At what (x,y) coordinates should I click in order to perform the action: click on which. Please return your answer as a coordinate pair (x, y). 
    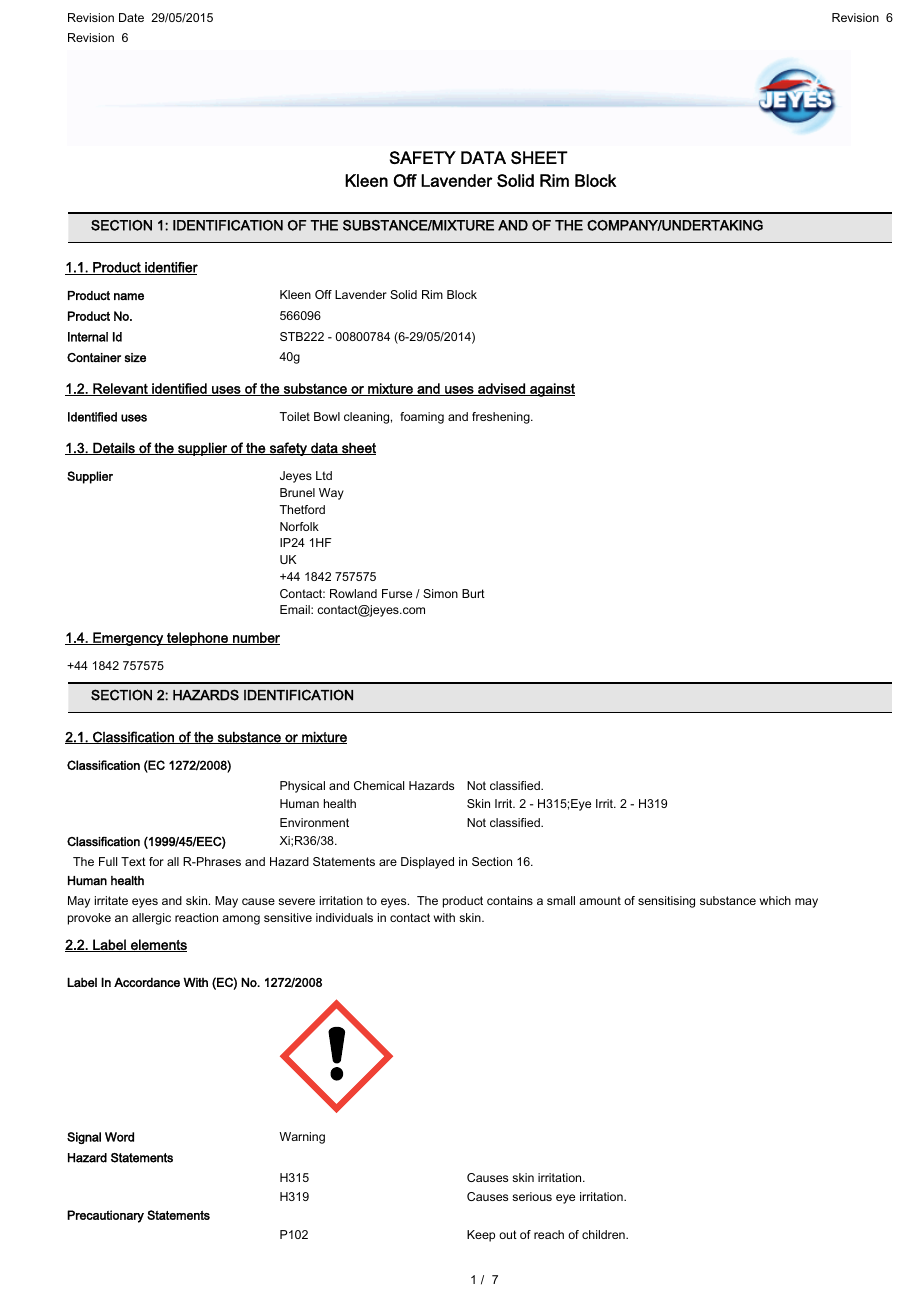
    Looking at the image, I should click on (775, 900).
